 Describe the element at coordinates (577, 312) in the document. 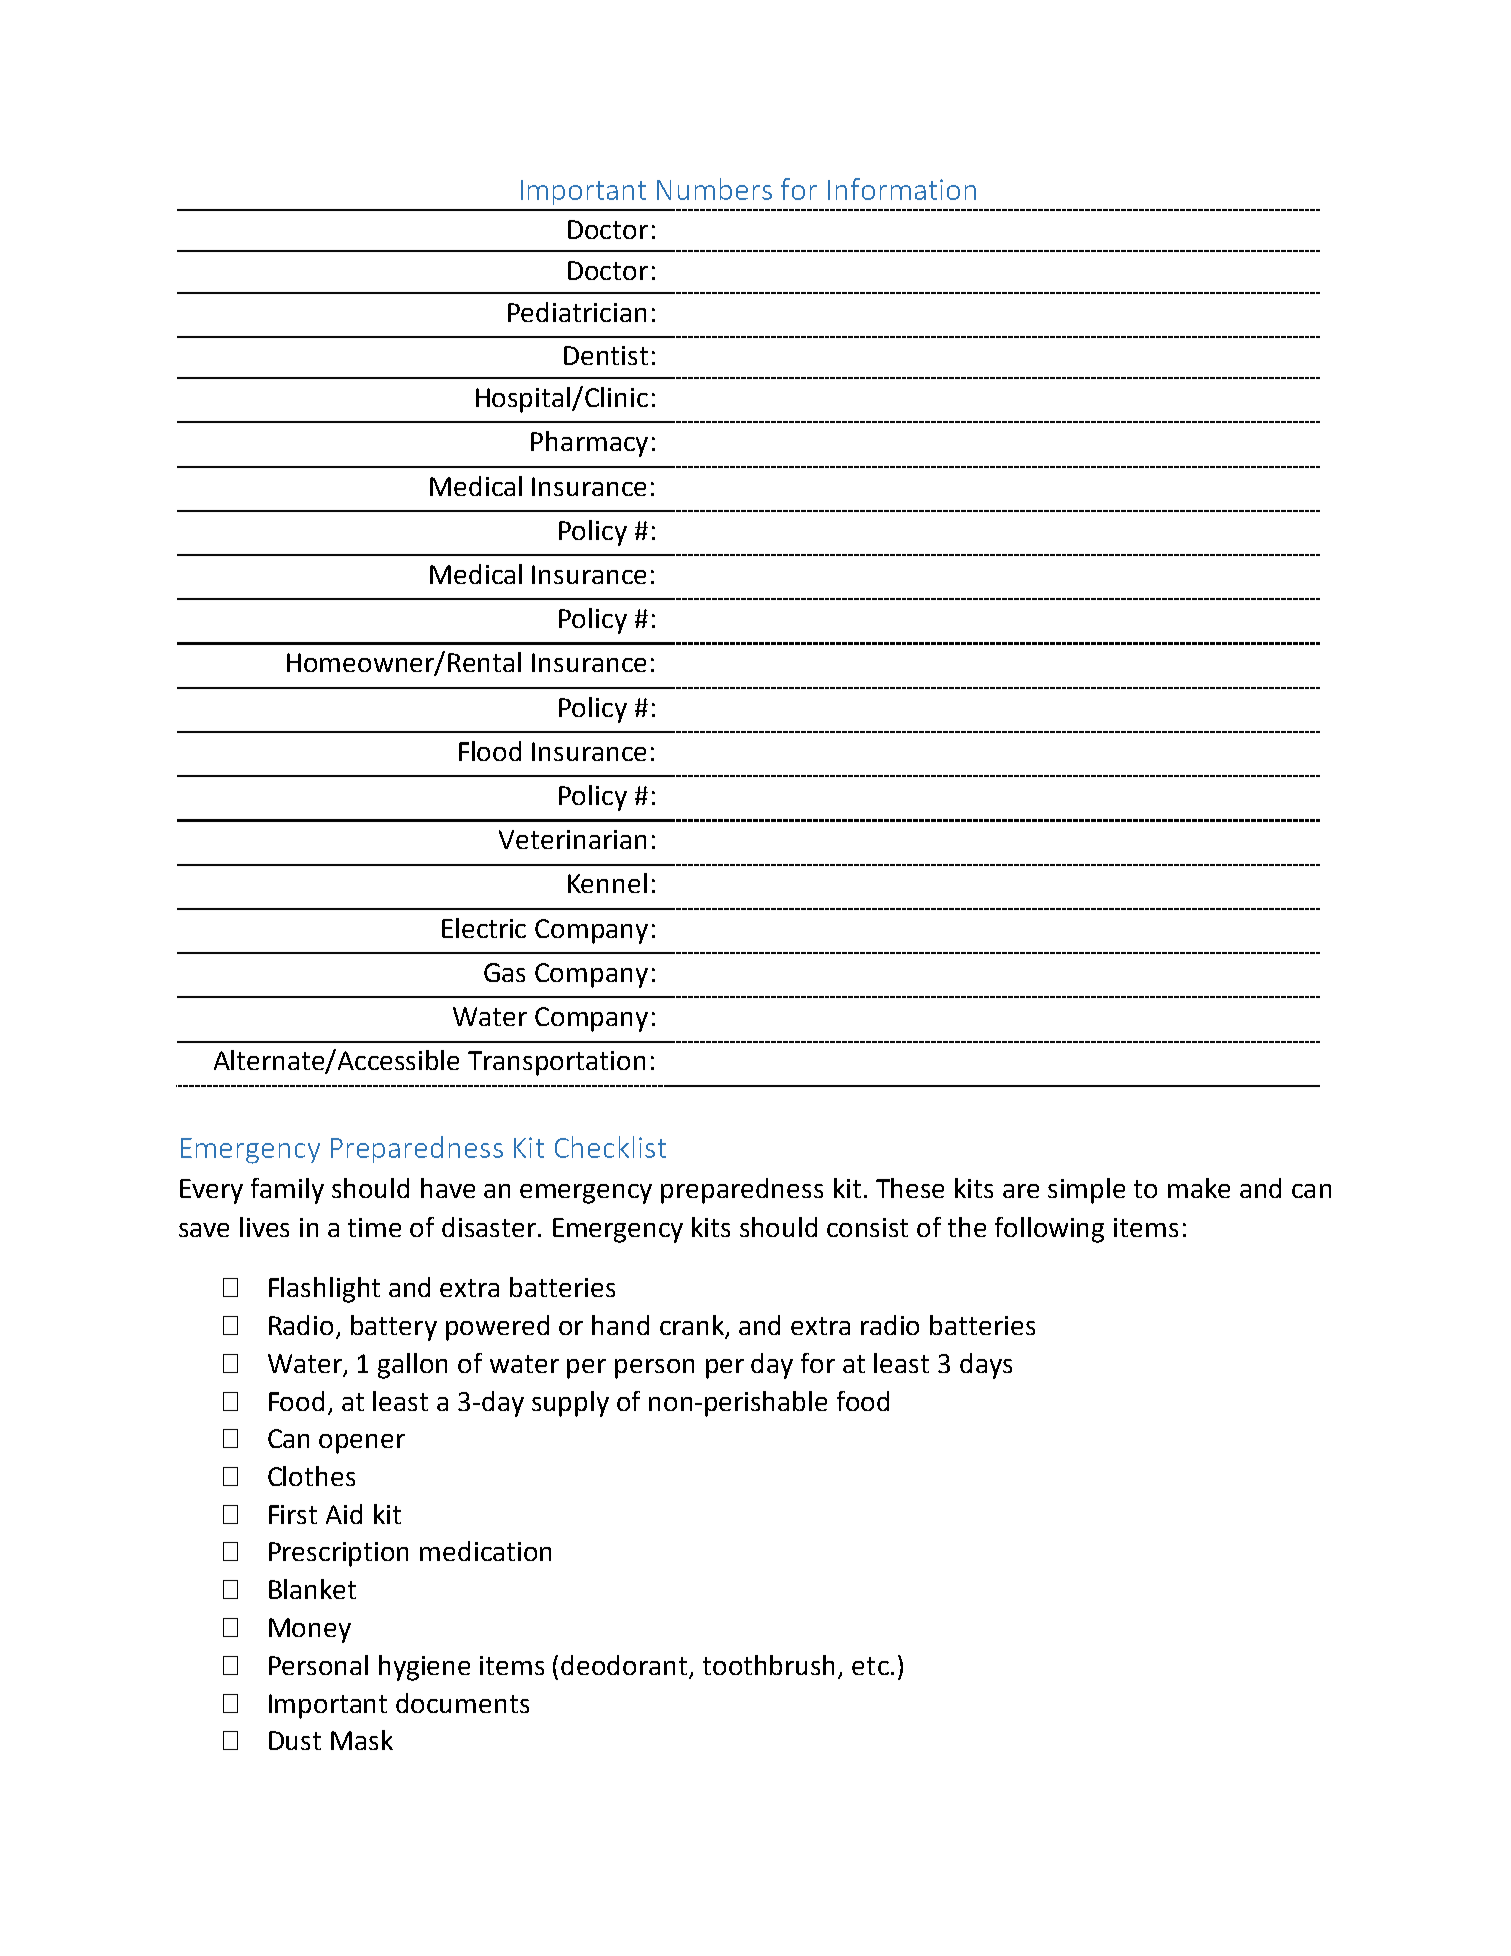

I see `Pediatrician` at that location.
